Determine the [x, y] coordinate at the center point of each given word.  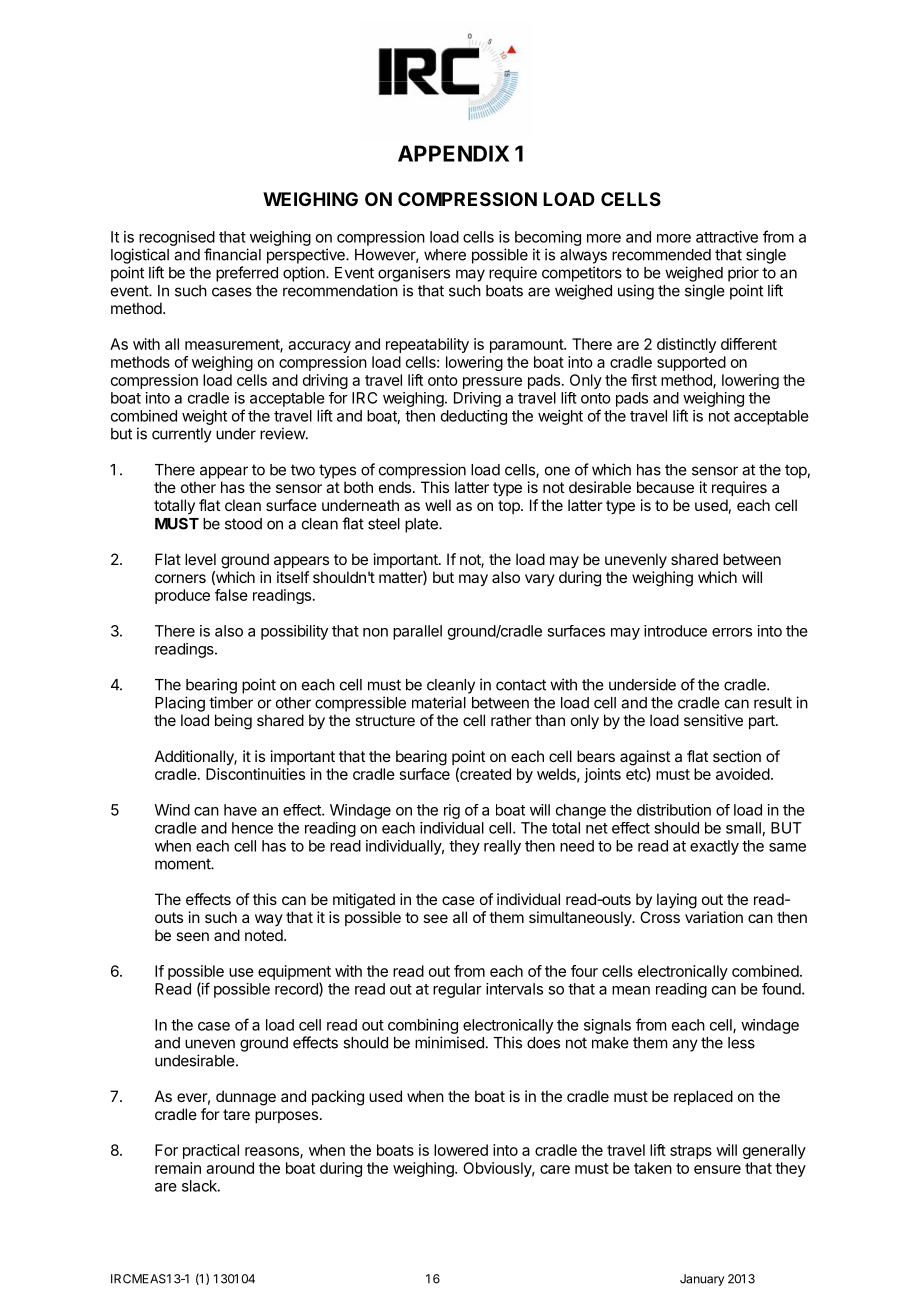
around [230, 1168]
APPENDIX [453, 153]
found [781, 989]
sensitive [713, 720]
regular [457, 990]
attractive [727, 237]
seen [192, 936]
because [665, 487]
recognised [177, 238]
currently [182, 435]
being [233, 722]
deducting [474, 417]
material [439, 702]
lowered [461, 1150]
